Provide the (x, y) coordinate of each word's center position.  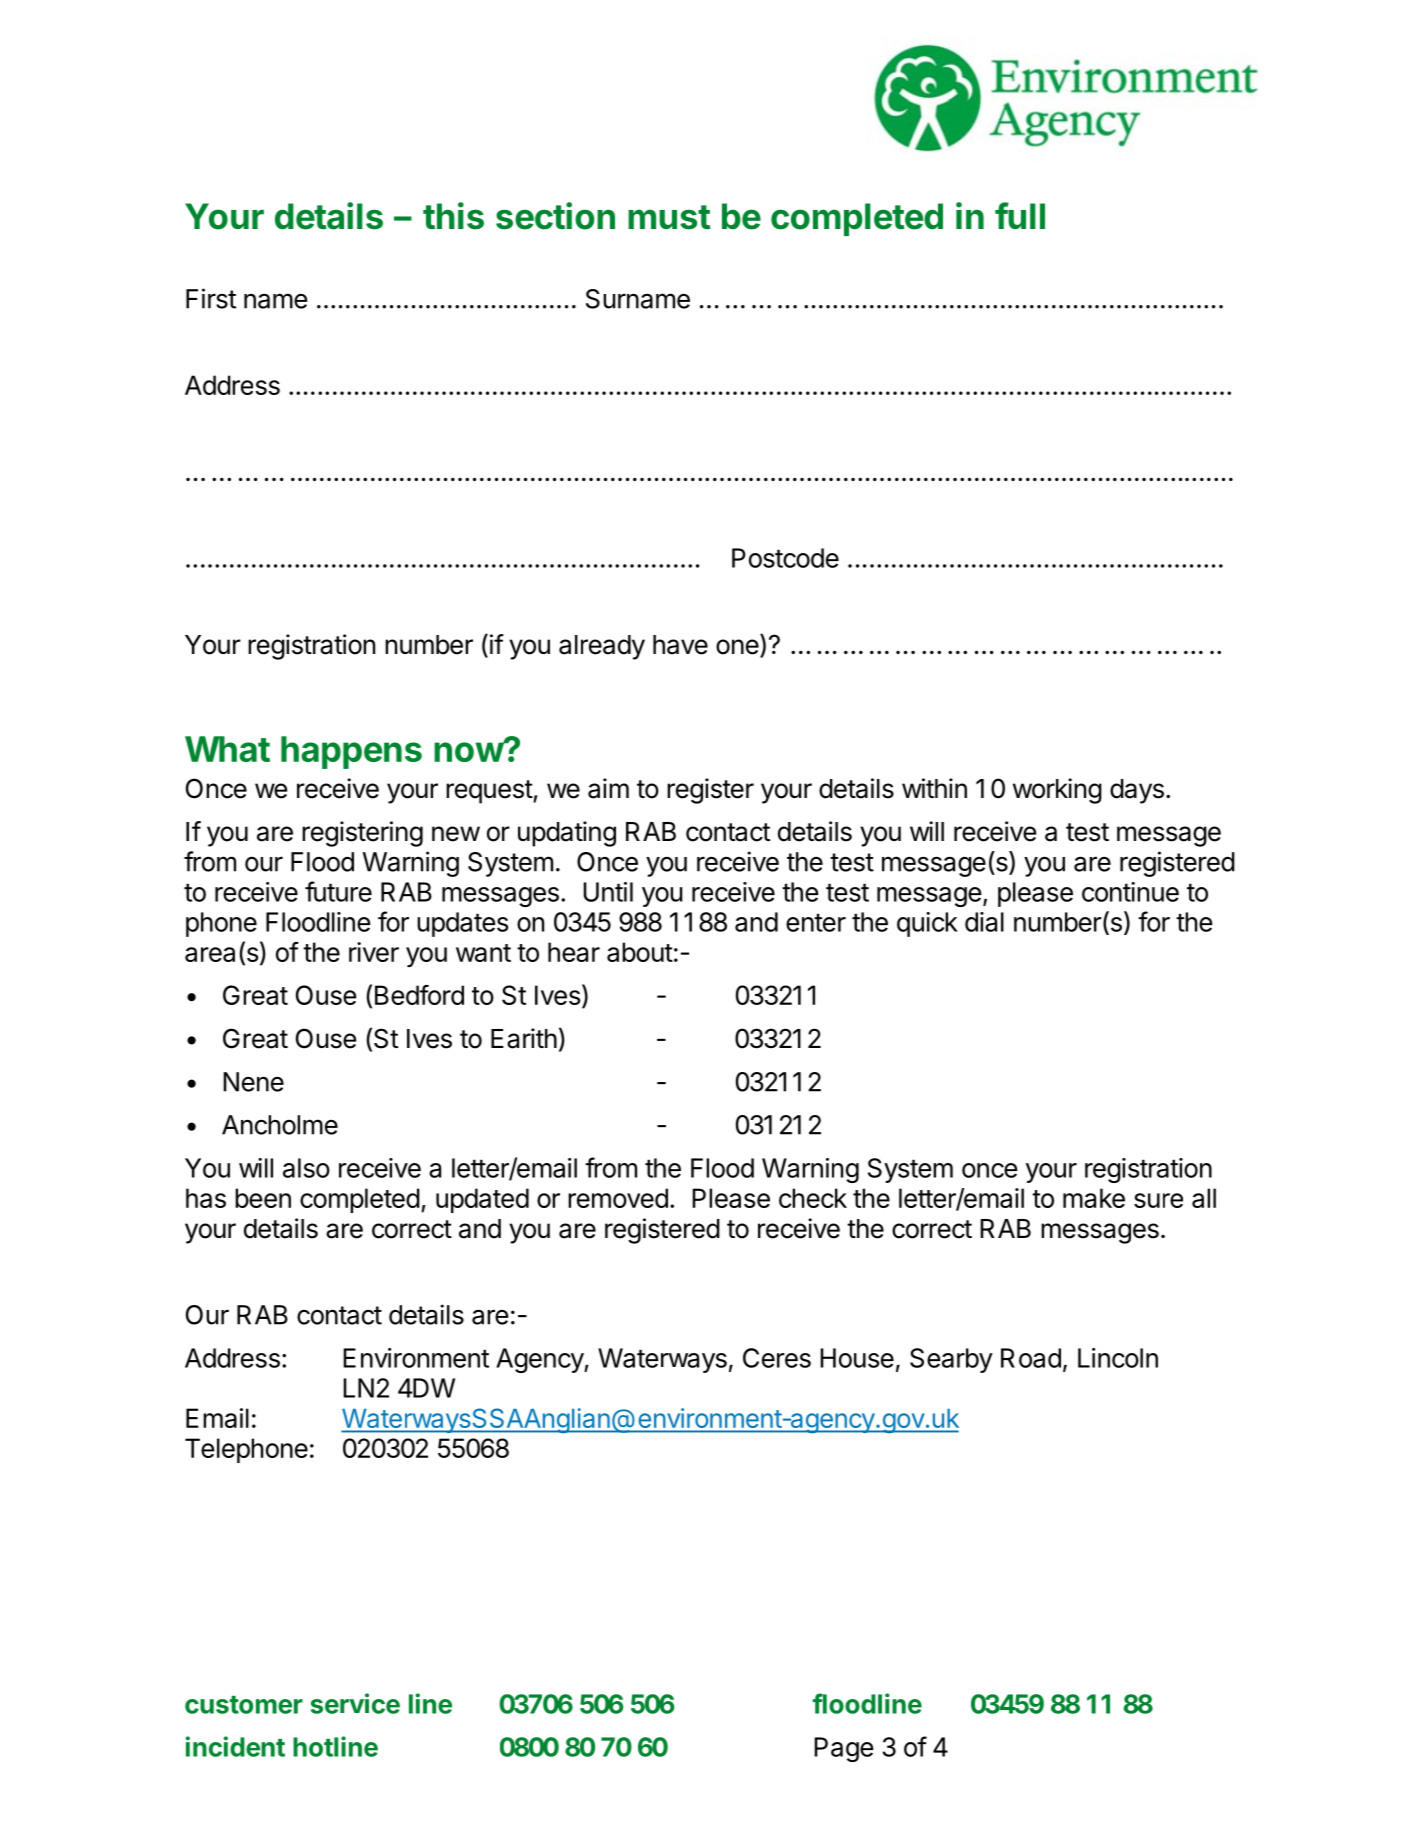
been (263, 1198)
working (1057, 791)
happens (351, 752)
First (211, 298)
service (355, 1703)
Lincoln (1118, 1358)
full (1020, 215)
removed (618, 1198)
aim (608, 788)
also (306, 1168)
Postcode (785, 558)
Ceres (777, 1358)
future (338, 891)
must (669, 217)
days (1137, 791)
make (1094, 1198)
